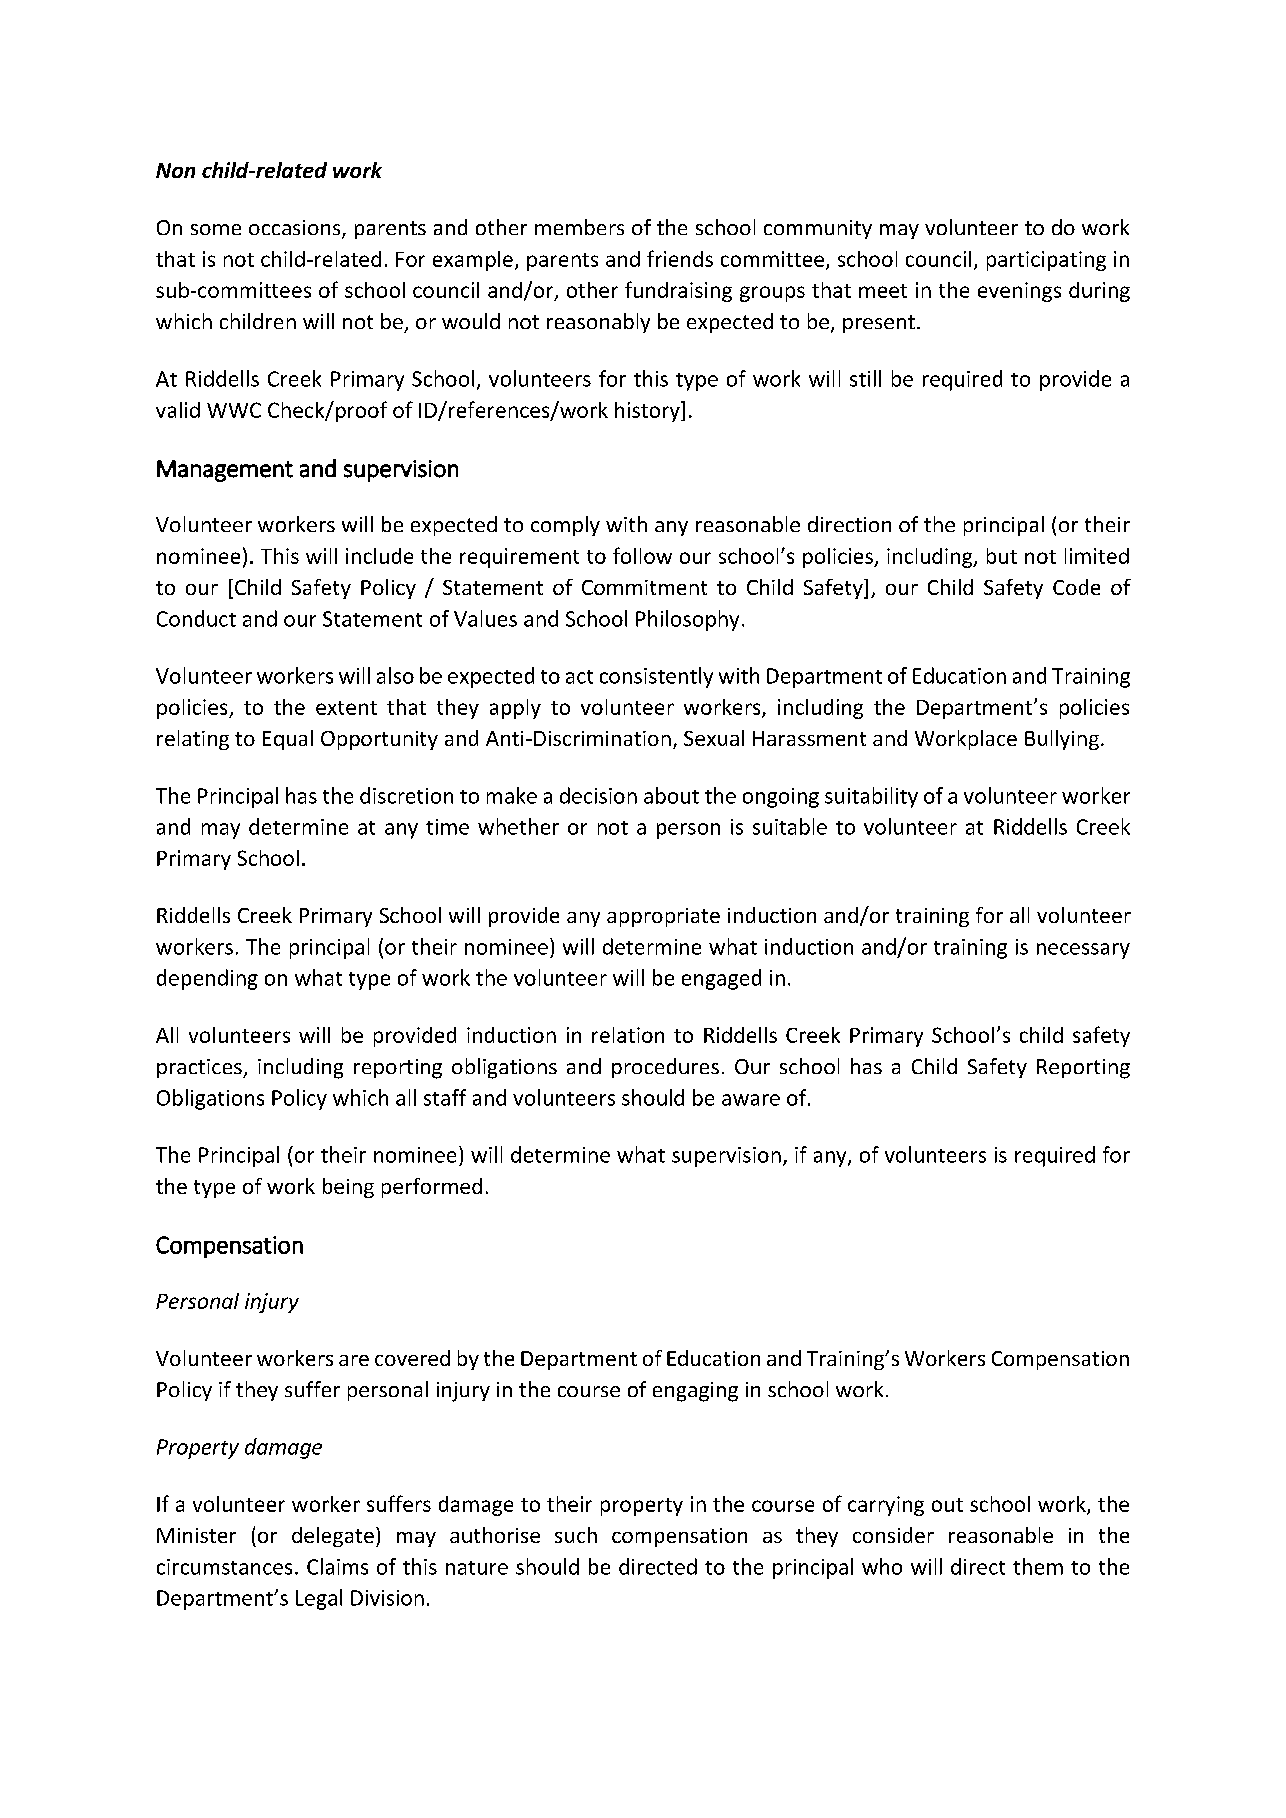  I want to click on Claims, so click(337, 1566).
